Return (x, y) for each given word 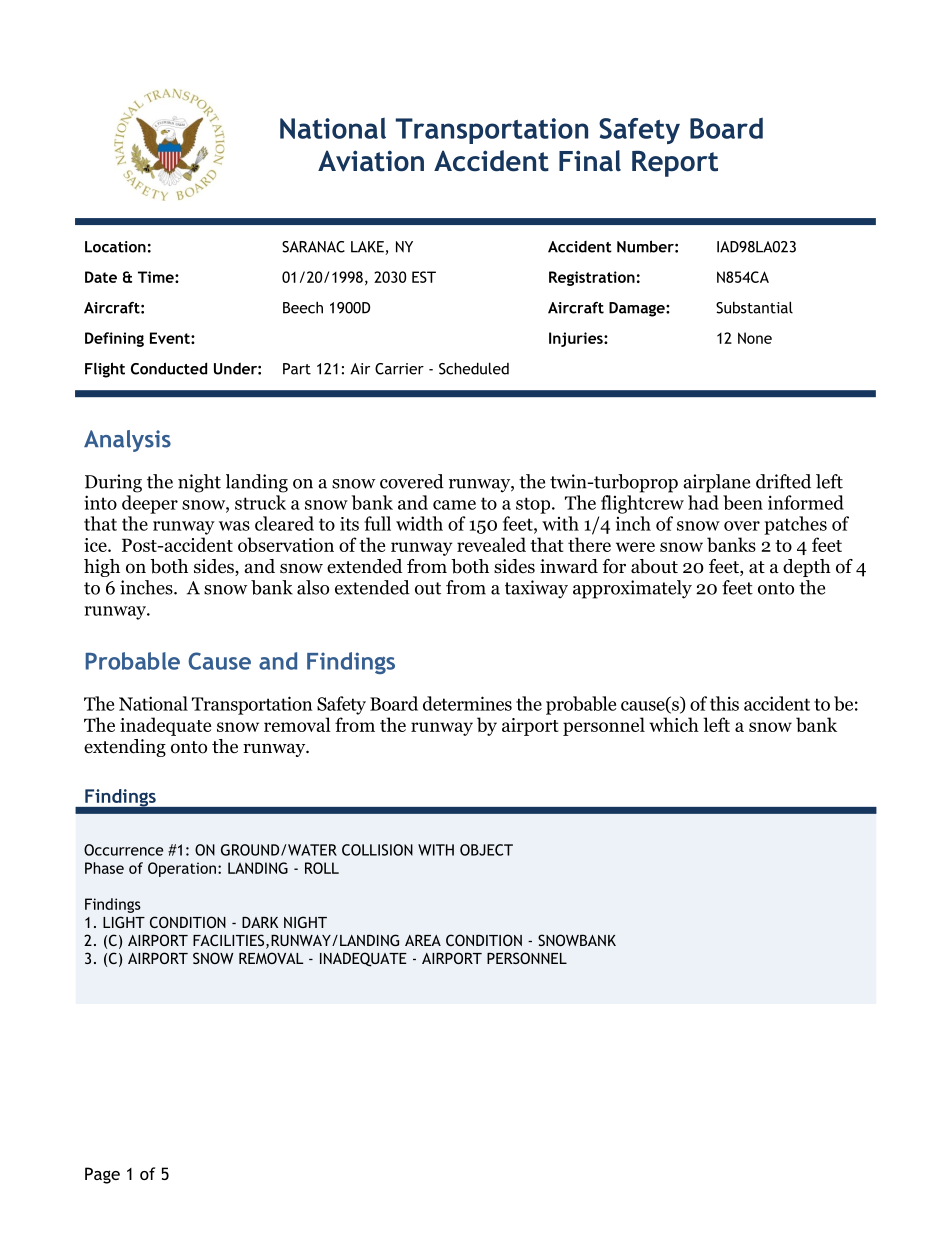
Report (675, 164)
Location (115, 247)
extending (125, 748)
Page (102, 1175)
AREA (423, 940)
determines (467, 703)
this (724, 703)
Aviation (371, 161)
